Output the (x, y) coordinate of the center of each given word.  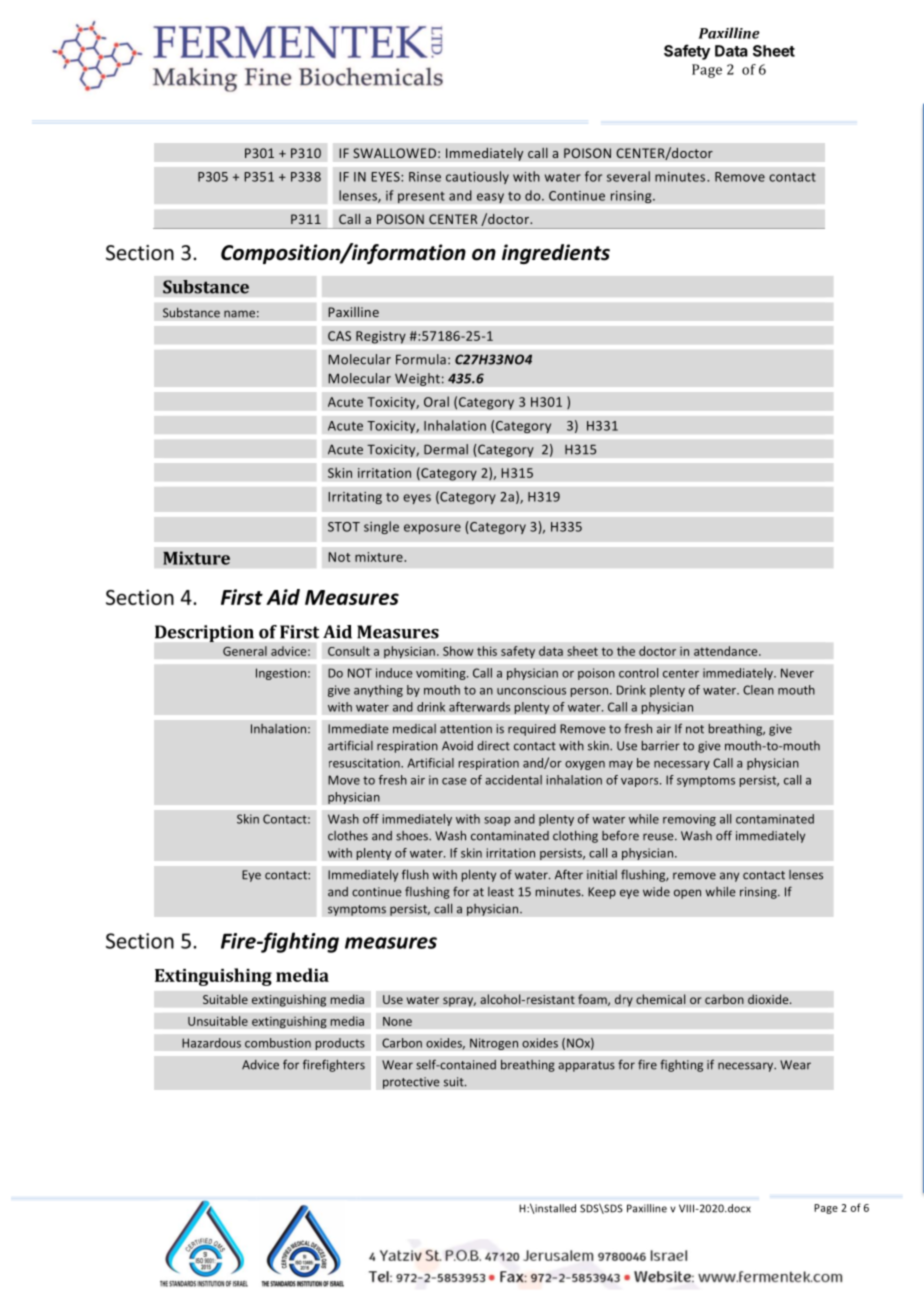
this (487, 651)
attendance (727, 651)
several (628, 176)
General (245, 651)
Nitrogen (494, 1044)
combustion (278, 1043)
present (421, 197)
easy (490, 198)
